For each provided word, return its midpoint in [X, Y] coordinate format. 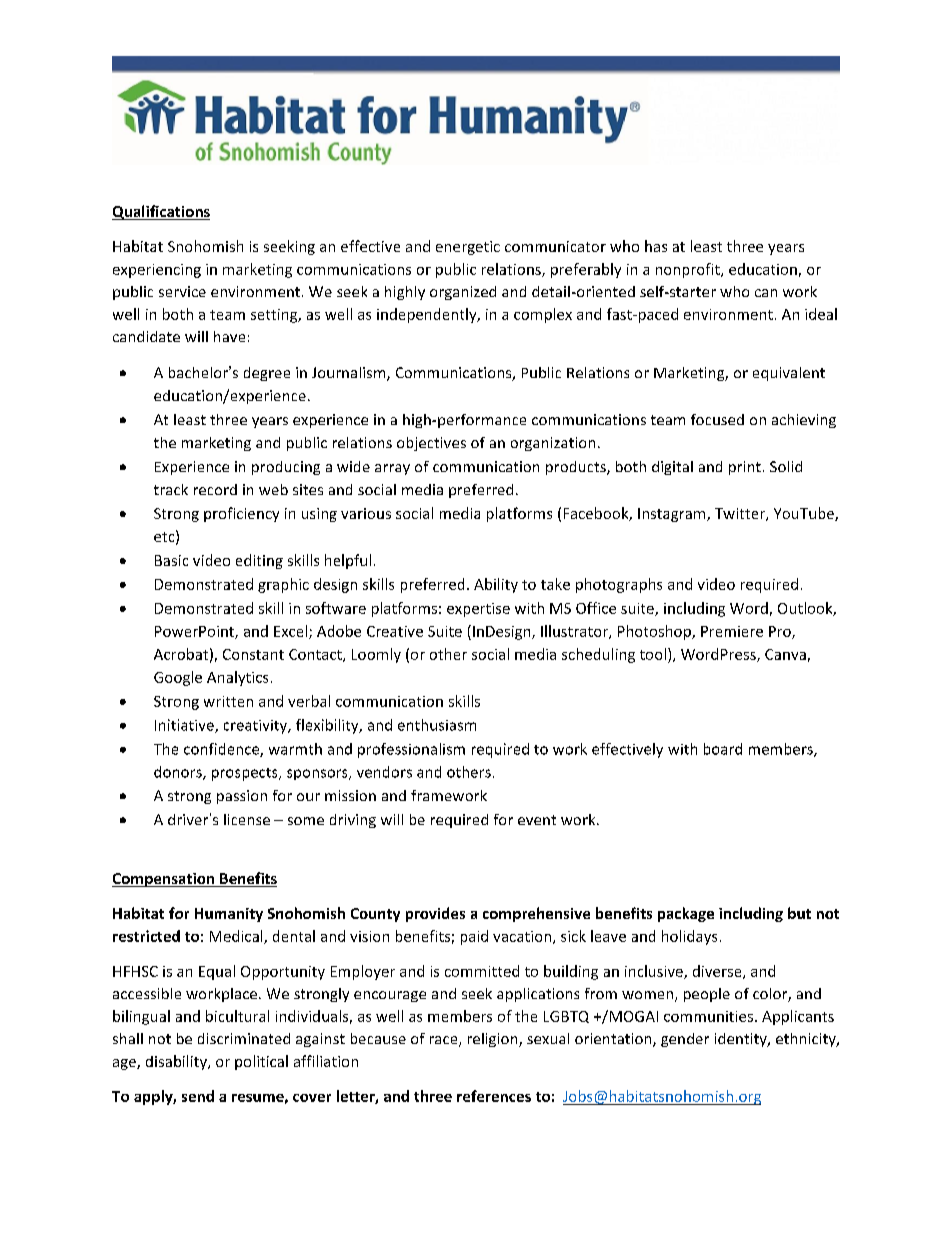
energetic [468, 248]
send [198, 1096]
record [215, 489]
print [745, 468]
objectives [431, 444]
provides [435, 914]
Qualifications [161, 212]
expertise [478, 610]
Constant [253, 654]
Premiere [732, 631]
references [494, 1096]
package [686, 914]
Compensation [164, 880]
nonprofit [689, 270]
